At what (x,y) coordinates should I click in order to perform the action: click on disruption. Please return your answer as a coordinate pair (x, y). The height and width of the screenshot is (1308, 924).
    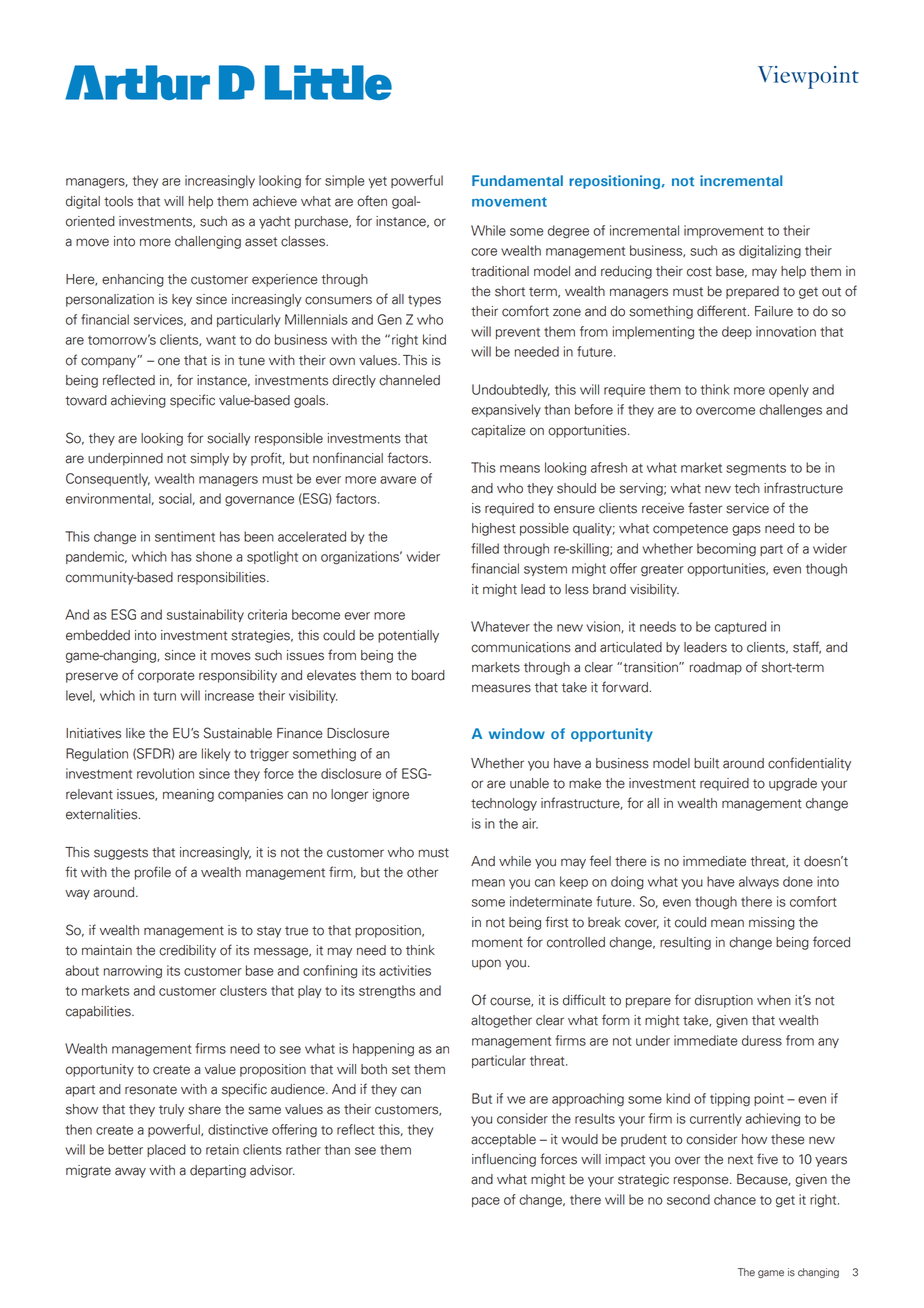
    Looking at the image, I should click on (724, 1001).
